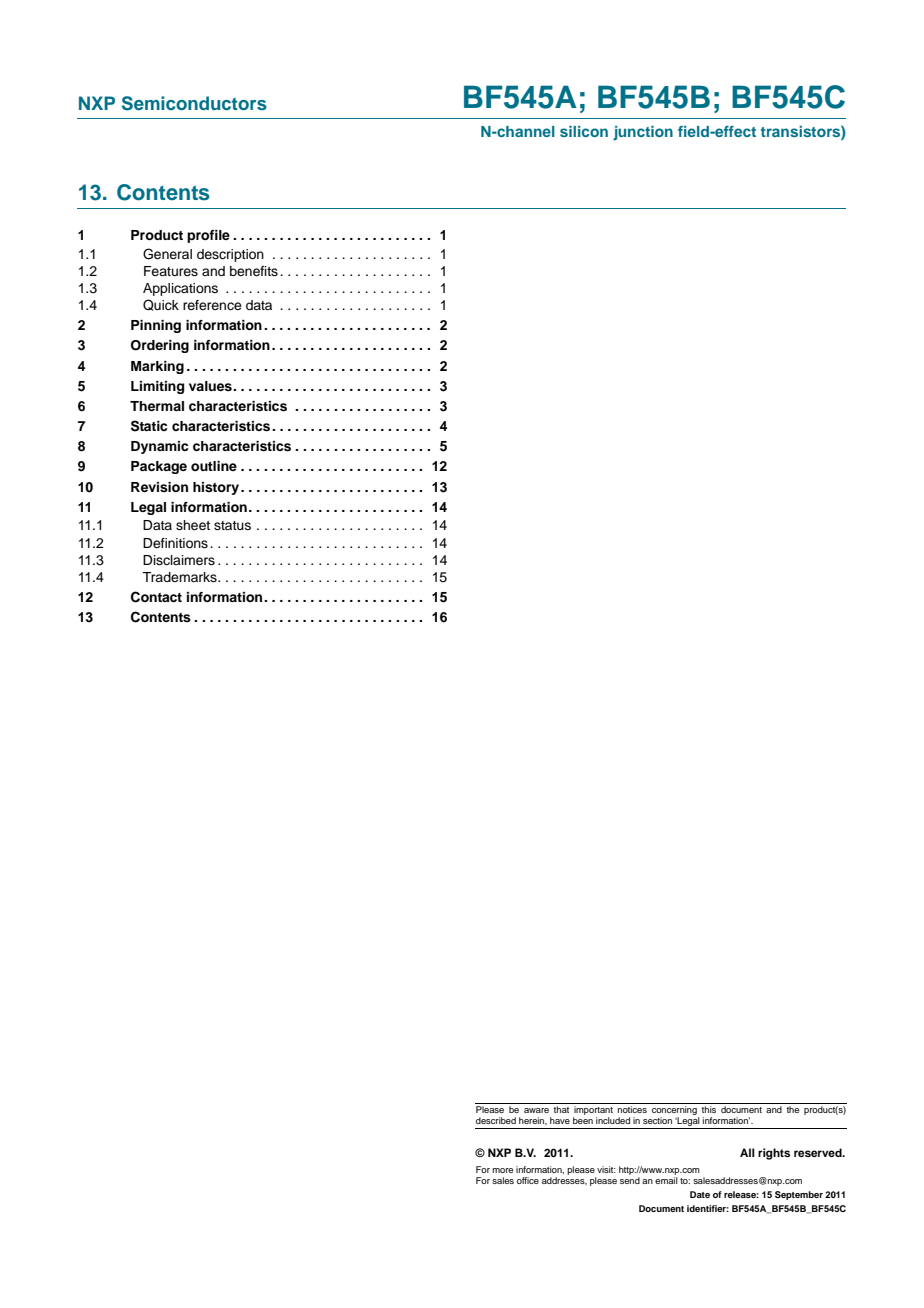  I want to click on status, so click(232, 525).
